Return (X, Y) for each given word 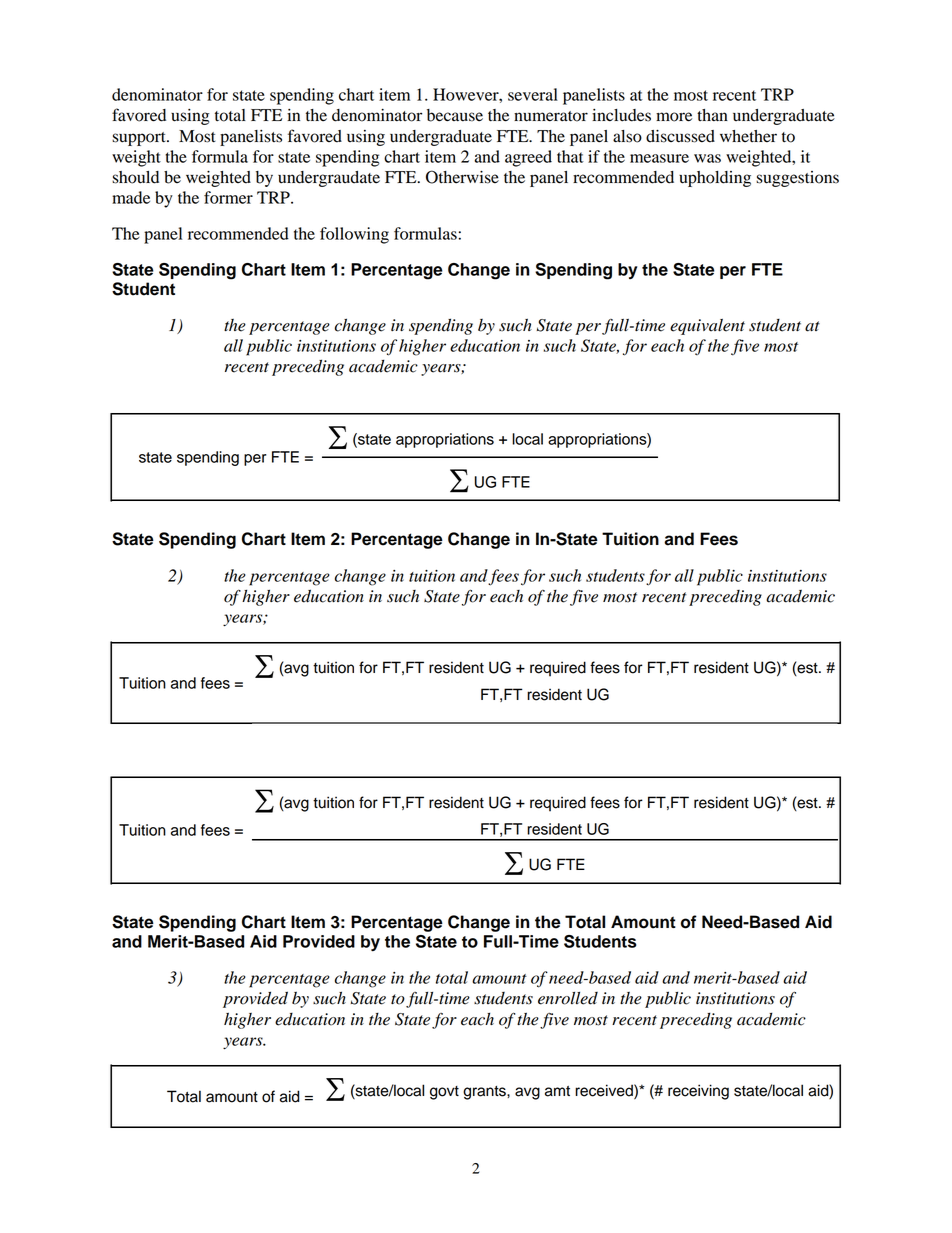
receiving (698, 1092)
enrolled (568, 998)
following (354, 235)
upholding (715, 179)
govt (444, 1093)
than (712, 115)
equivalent (707, 327)
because (455, 115)
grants (485, 1093)
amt (557, 1091)
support (140, 139)
